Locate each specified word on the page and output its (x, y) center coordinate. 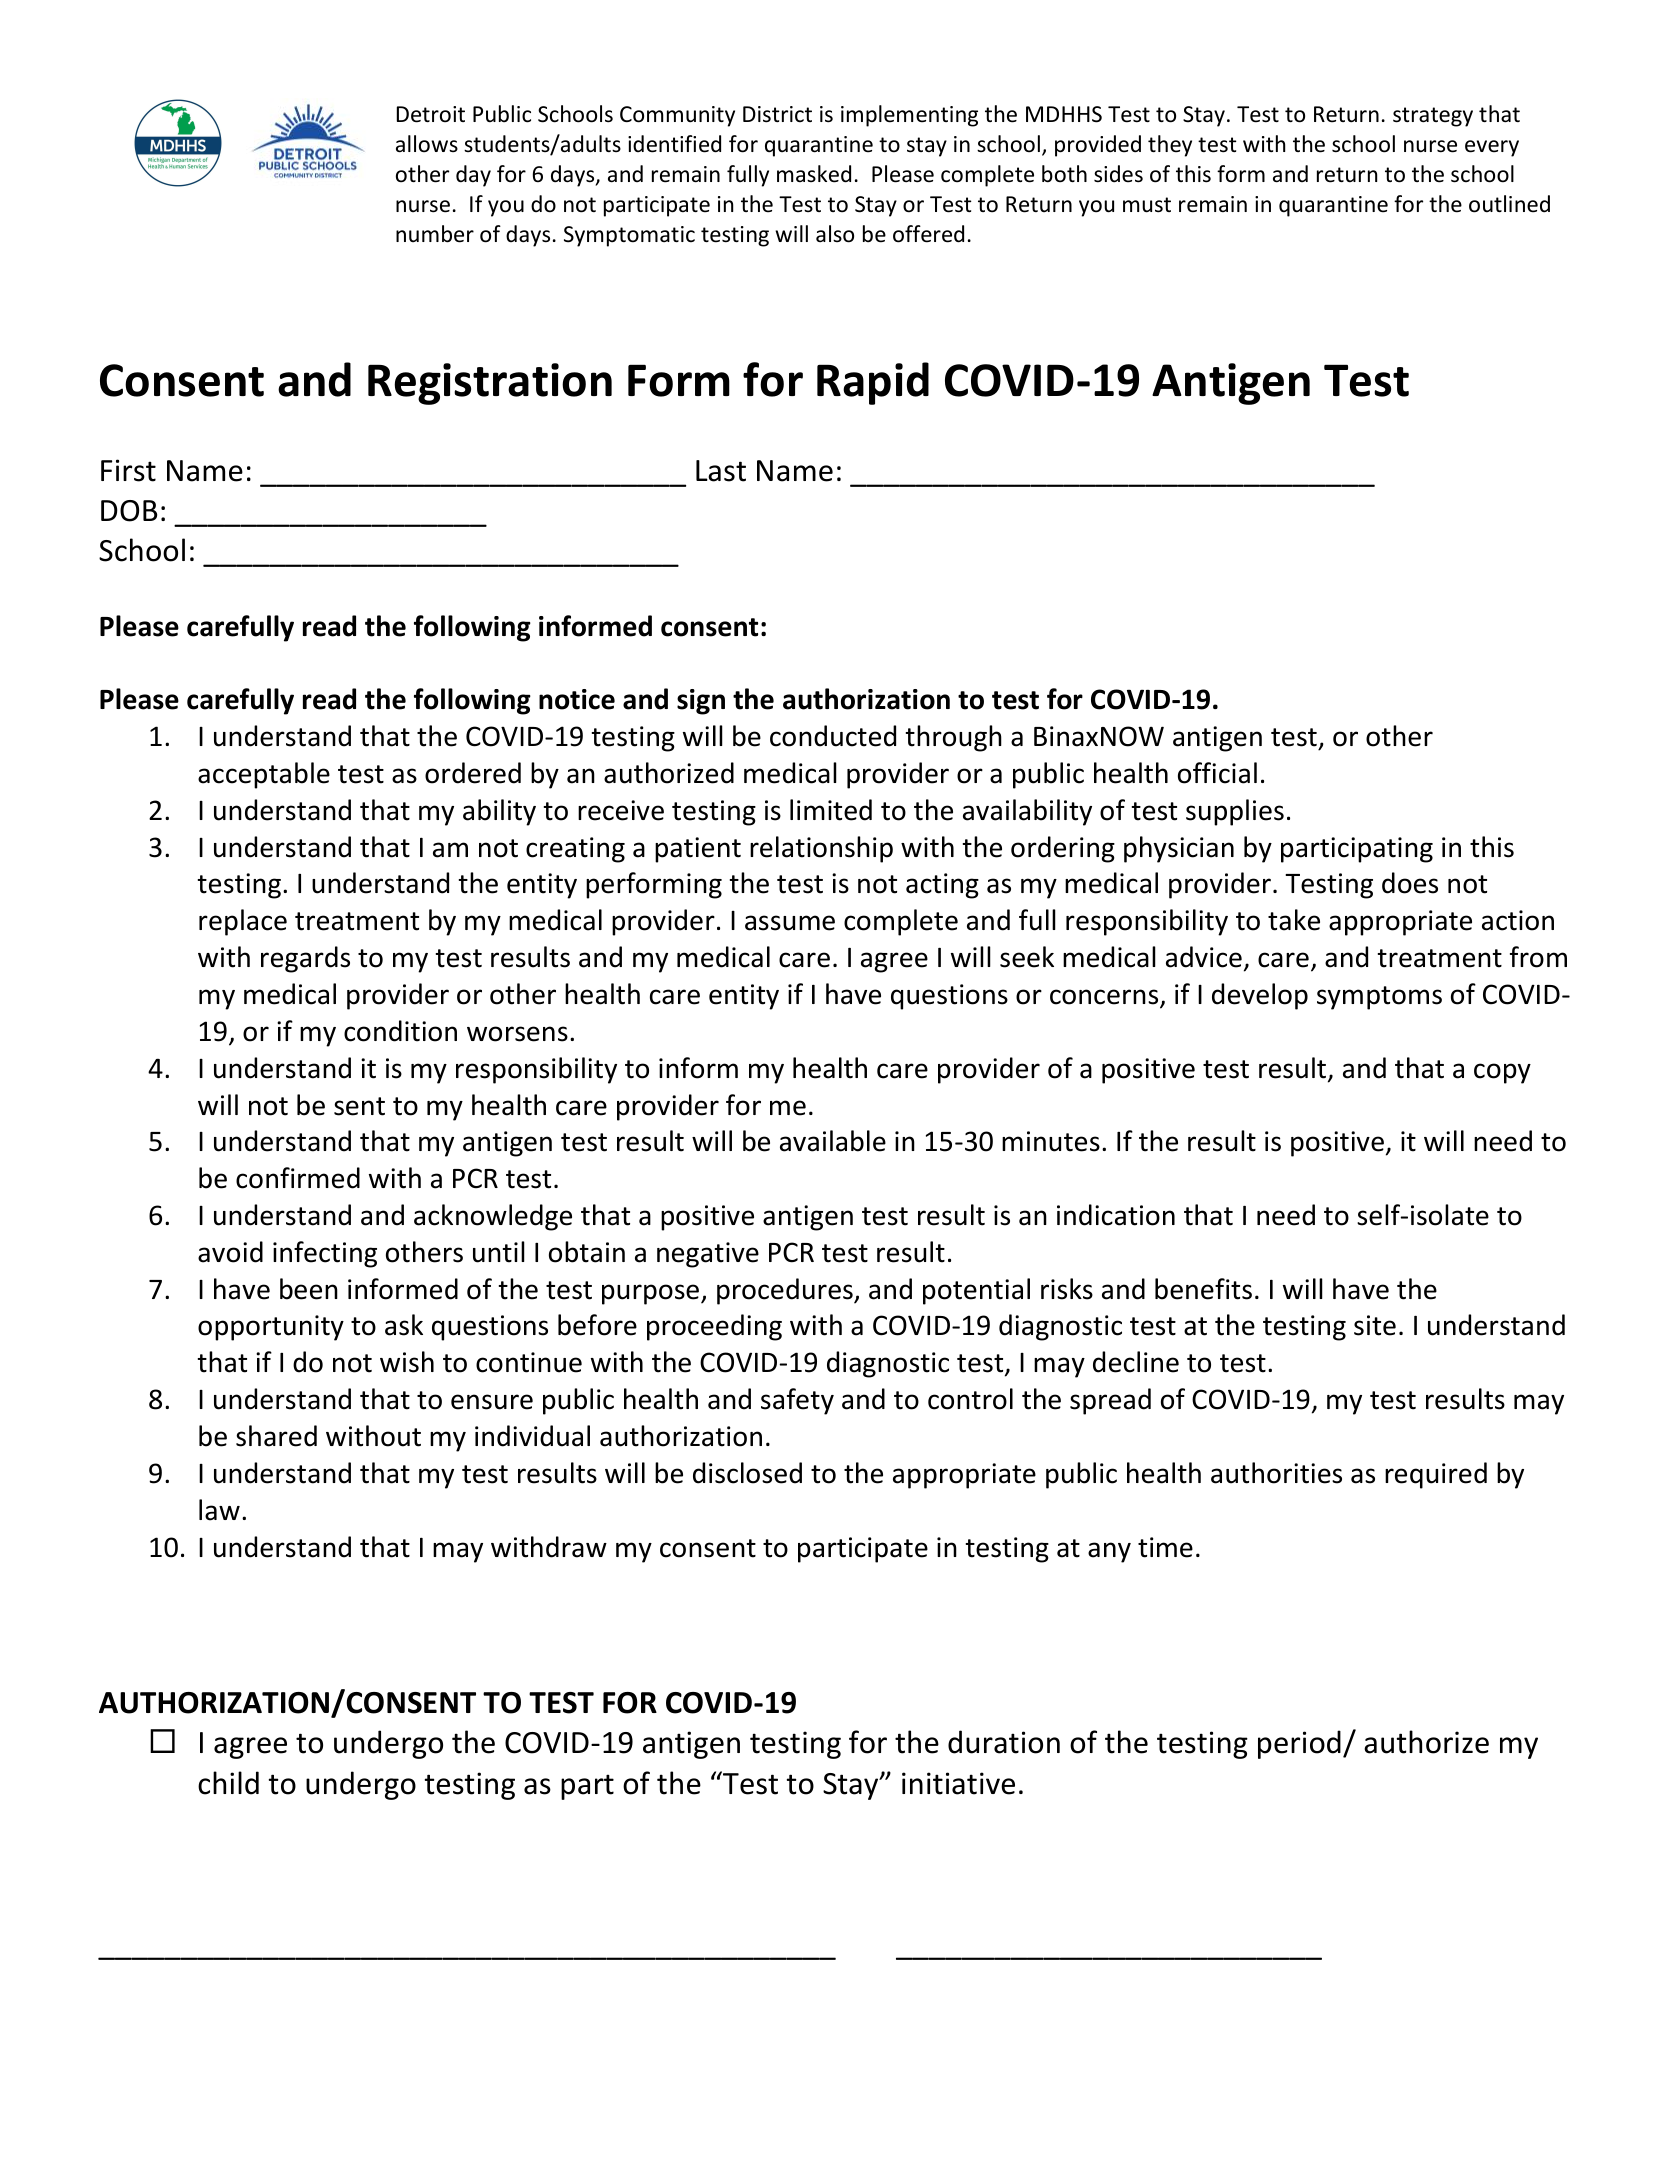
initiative (958, 1783)
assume (790, 923)
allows (427, 144)
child (228, 1783)
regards (305, 959)
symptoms (1379, 998)
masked (814, 174)
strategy (1433, 117)
